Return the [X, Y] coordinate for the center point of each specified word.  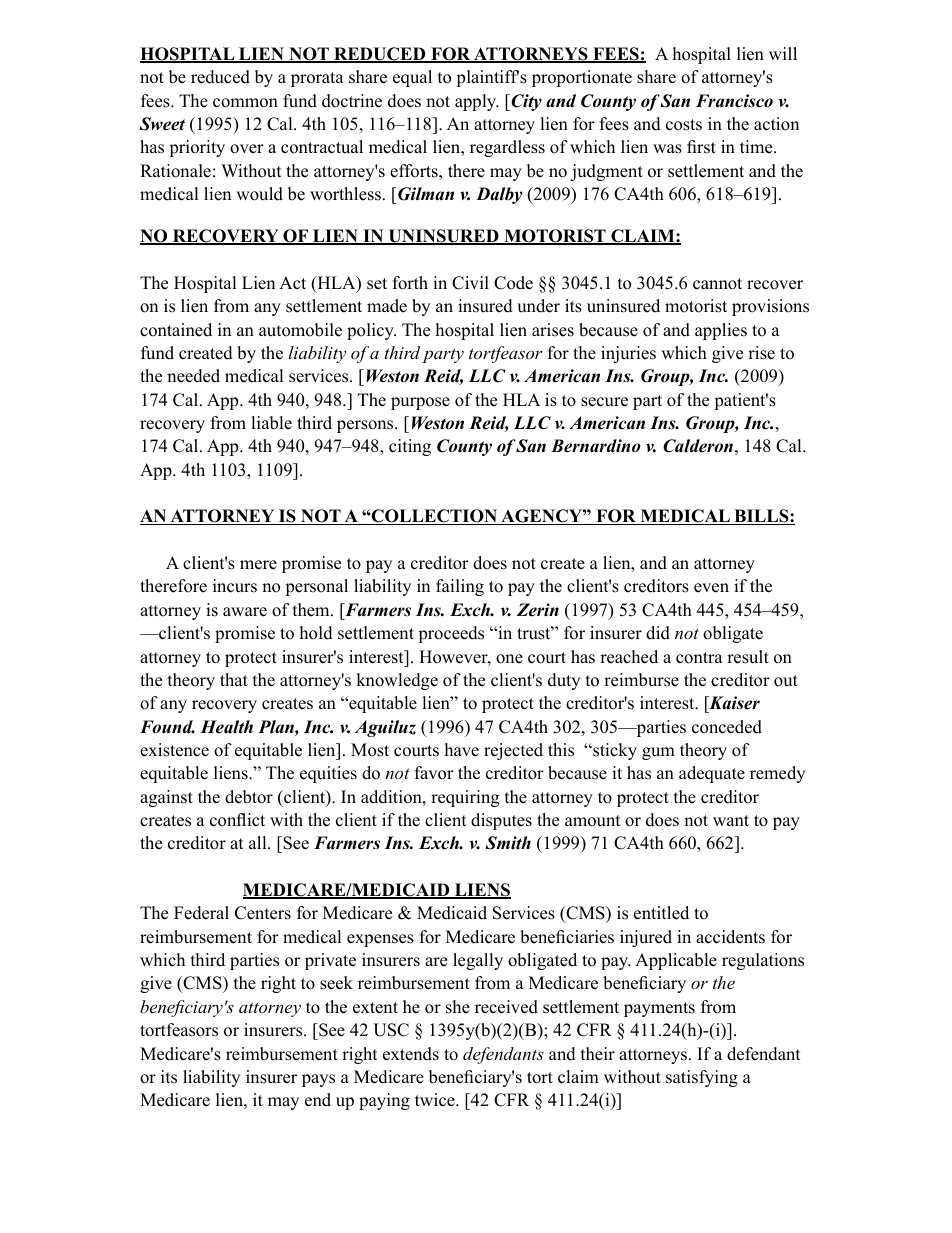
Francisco [734, 101]
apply [477, 102]
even [711, 588]
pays [318, 1080]
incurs [235, 586]
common [245, 103]
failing [460, 587]
